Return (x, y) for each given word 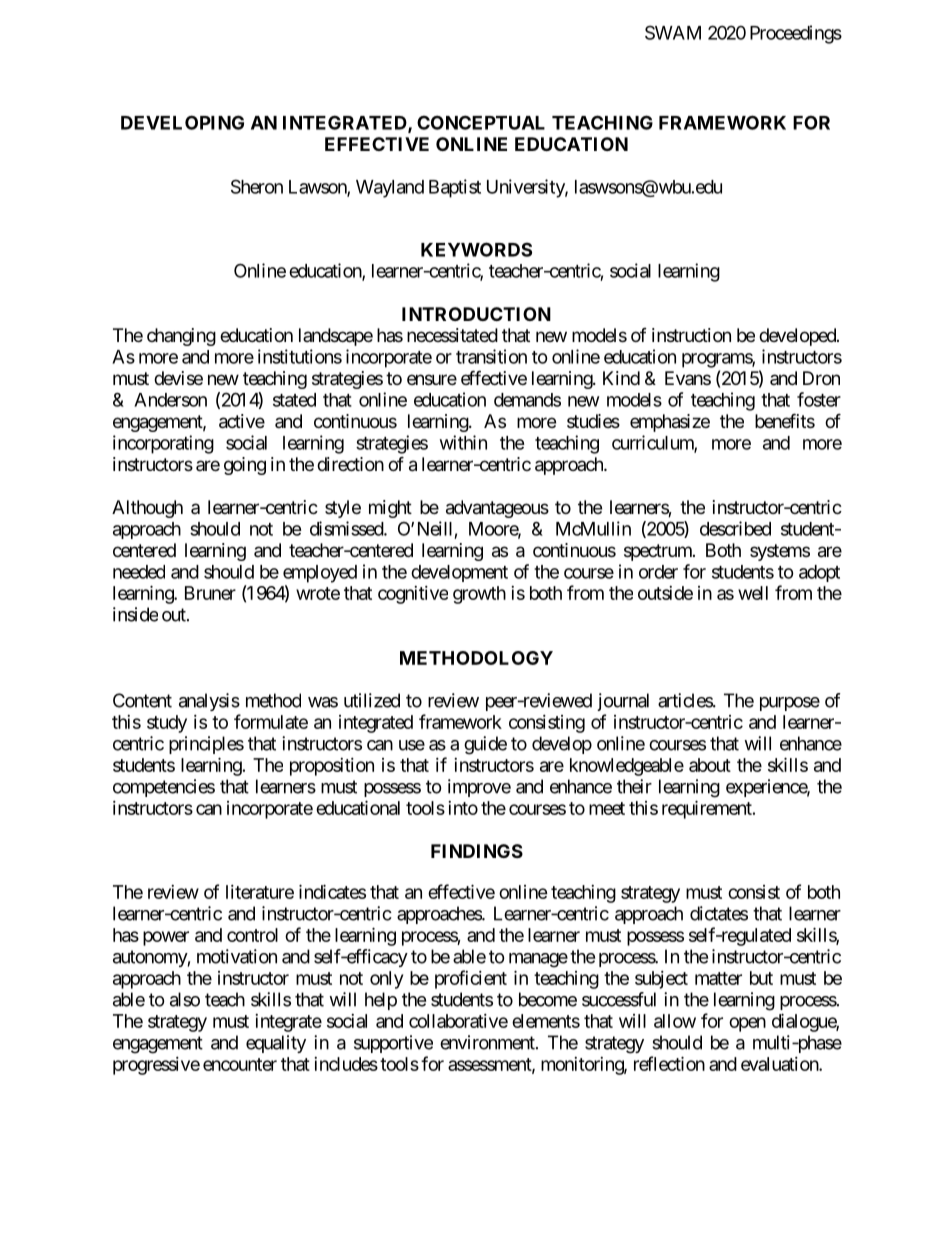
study (167, 724)
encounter (240, 1064)
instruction (691, 335)
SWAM (673, 32)
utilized (372, 700)
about (710, 765)
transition (491, 356)
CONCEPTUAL (481, 122)
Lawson (318, 188)
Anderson (170, 400)
